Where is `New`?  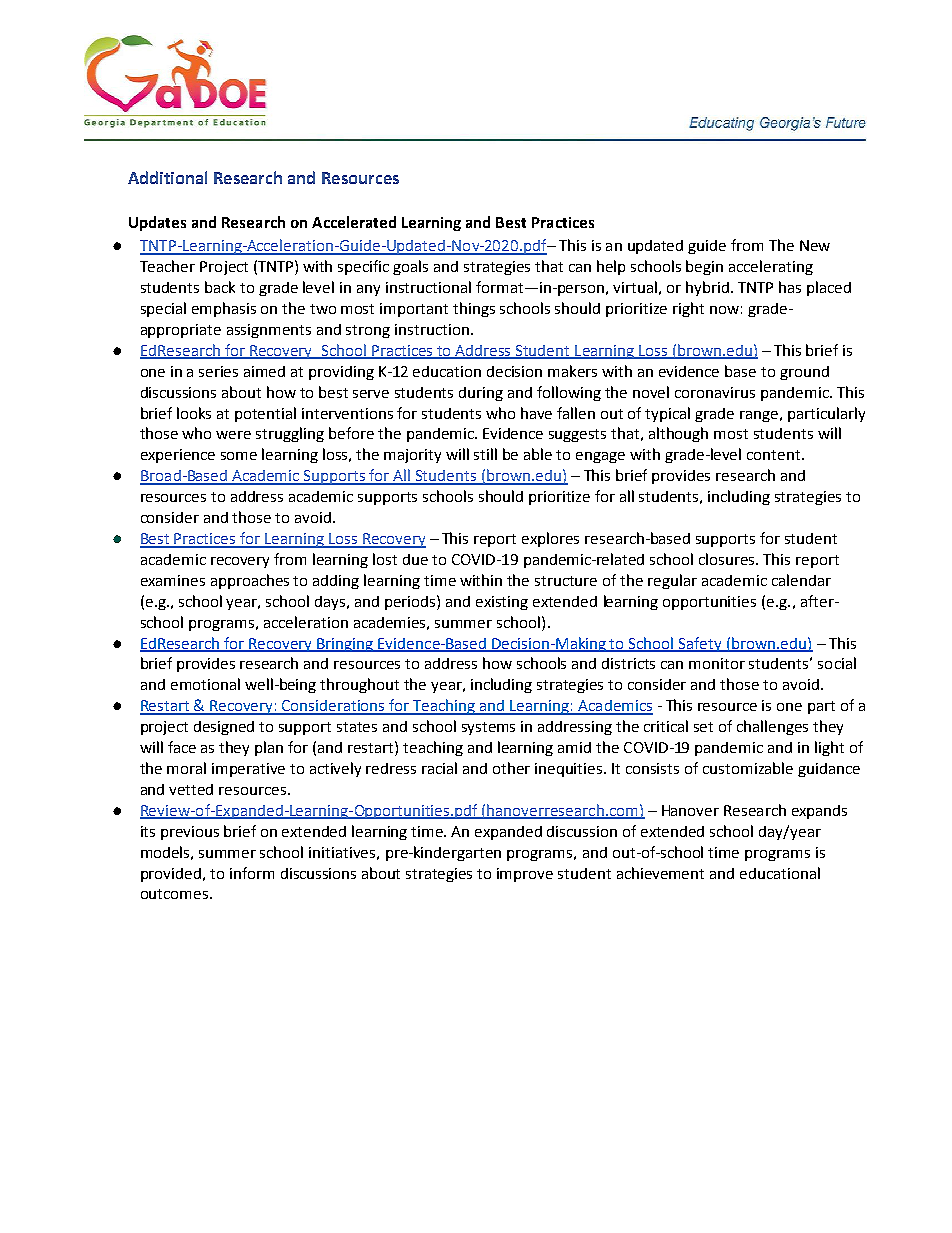 New is located at coordinates (815, 245).
